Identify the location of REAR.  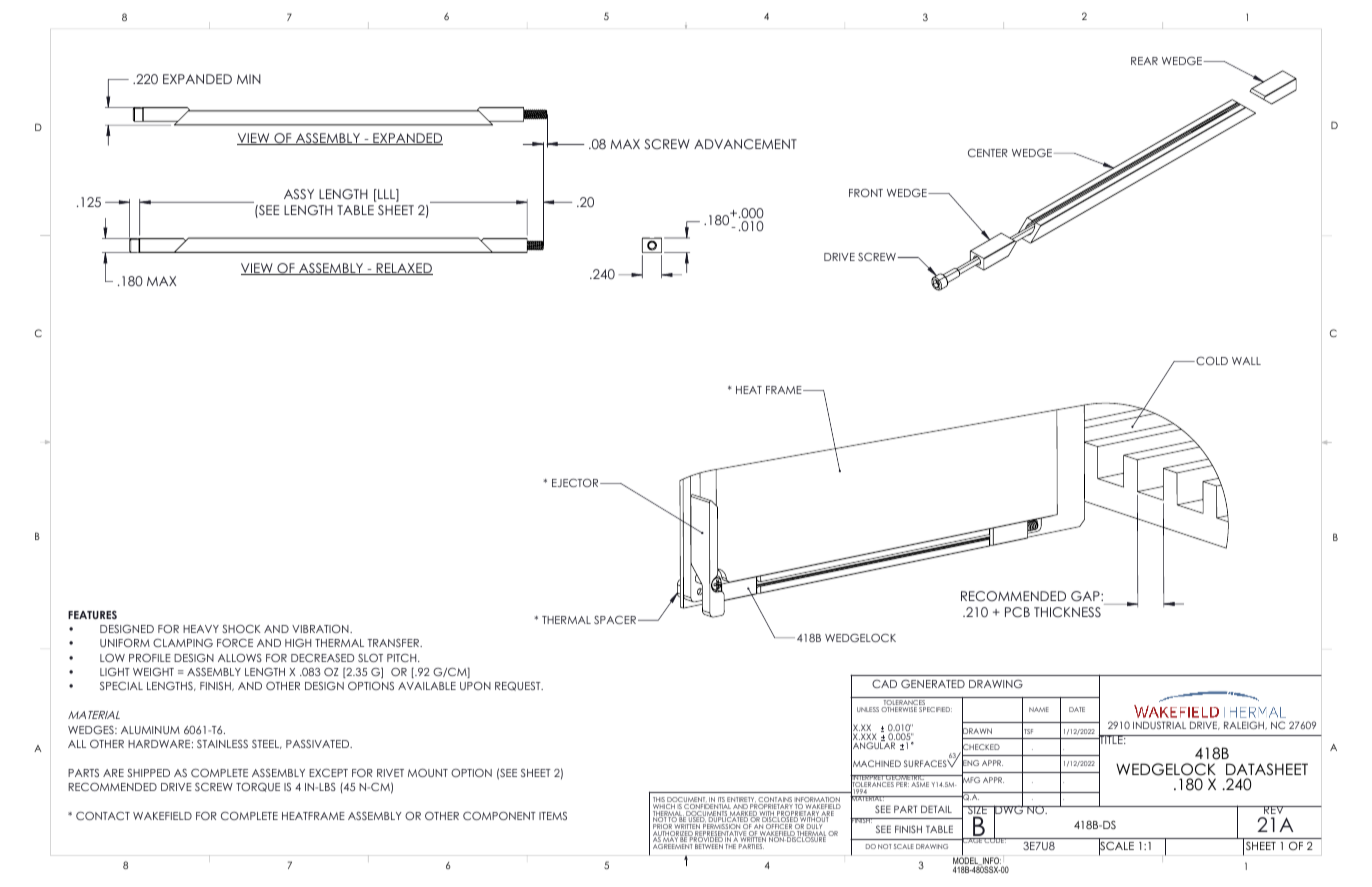
(1144, 61).
